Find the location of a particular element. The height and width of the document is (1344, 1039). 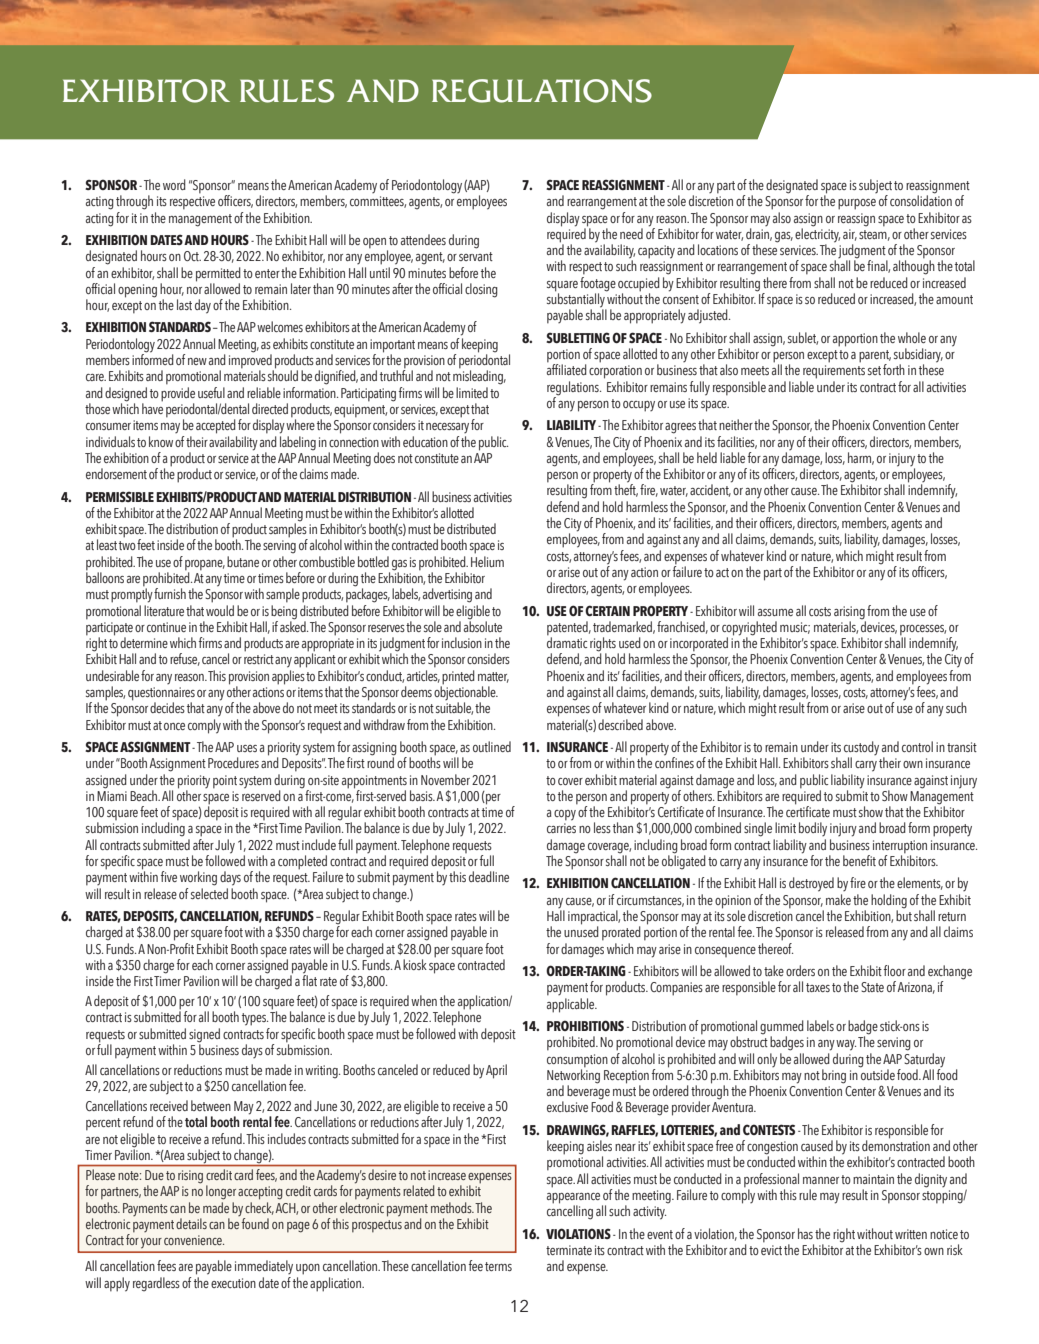

convenience is located at coordinates (194, 1240).
